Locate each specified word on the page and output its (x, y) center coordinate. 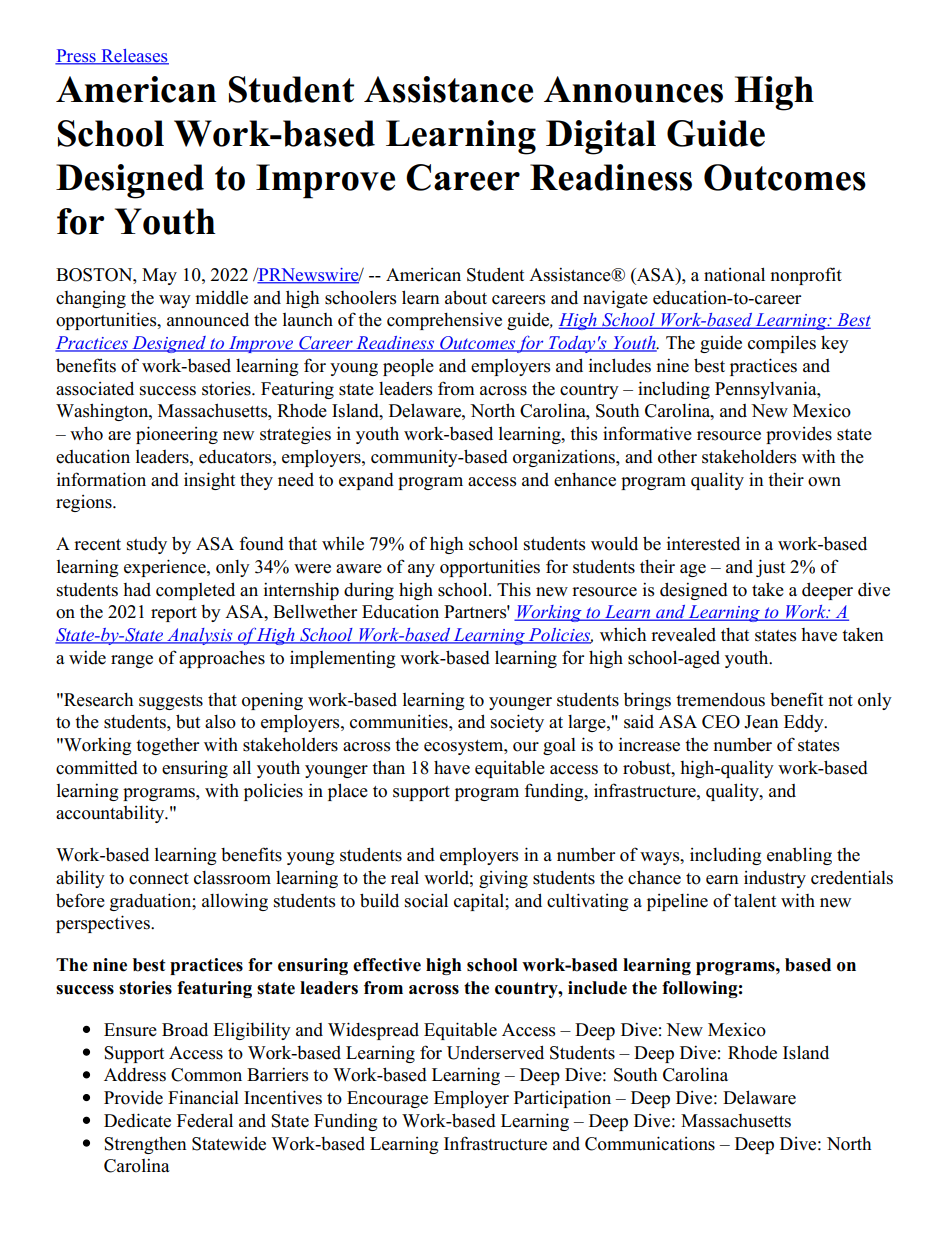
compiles (782, 344)
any (421, 570)
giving (503, 879)
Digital (601, 137)
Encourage (387, 1099)
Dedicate (137, 1120)
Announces (633, 89)
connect (159, 879)
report (174, 614)
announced (208, 319)
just (770, 568)
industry (775, 879)
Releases (134, 57)
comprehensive (444, 321)
